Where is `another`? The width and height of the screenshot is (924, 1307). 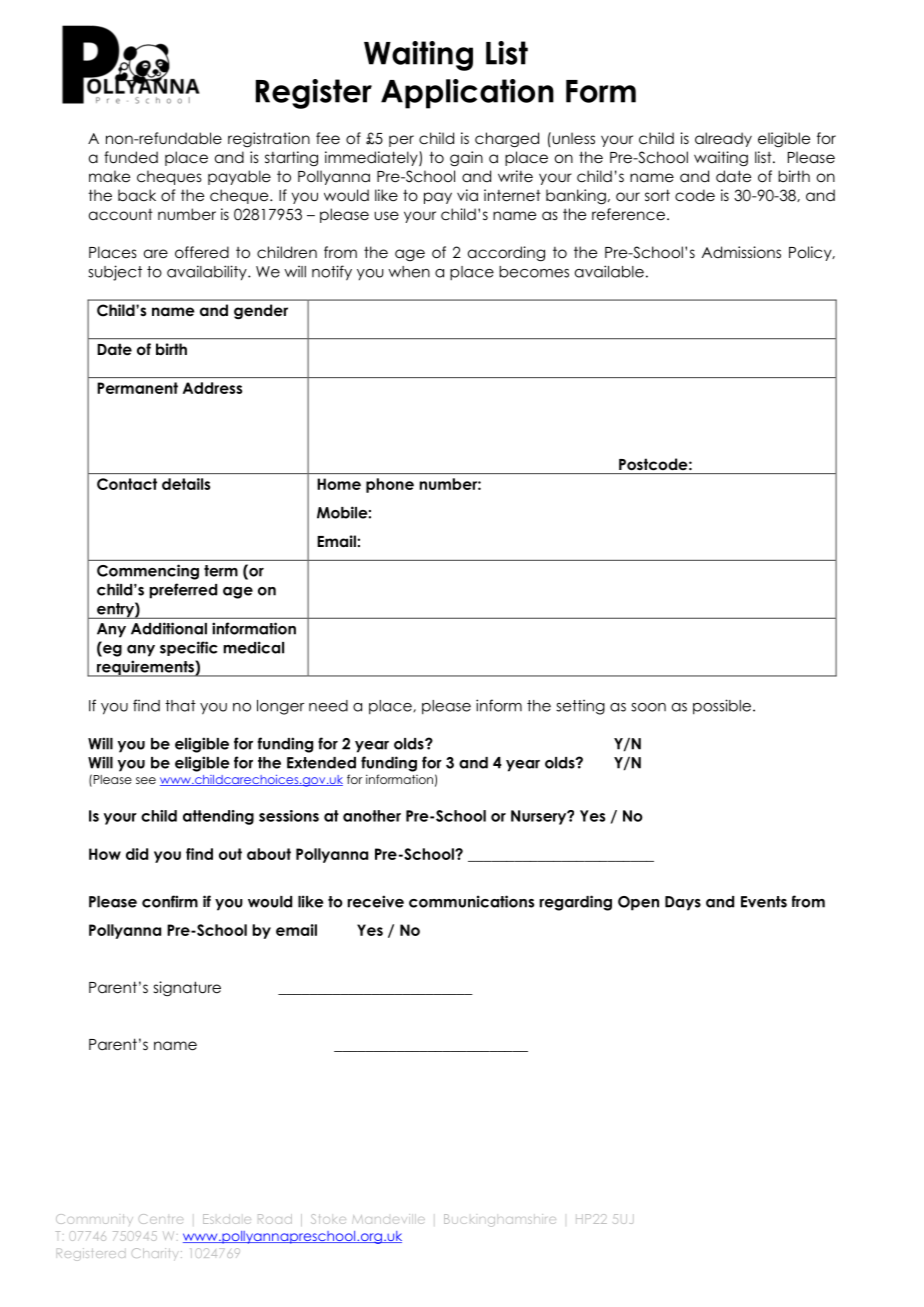 another is located at coordinates (372, 816).
